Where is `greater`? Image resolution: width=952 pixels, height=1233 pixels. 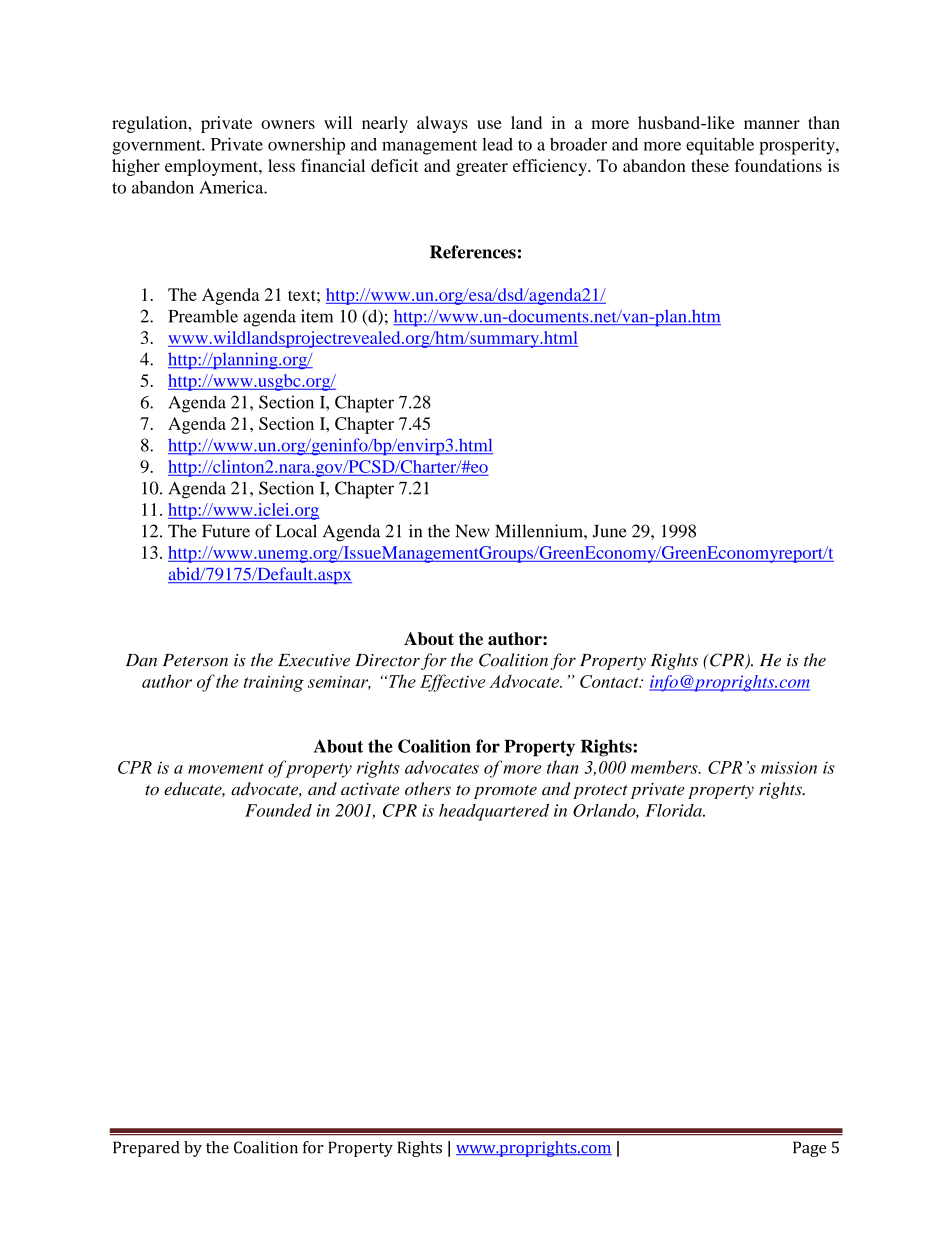
greater is located at coordinates (482, 168).
